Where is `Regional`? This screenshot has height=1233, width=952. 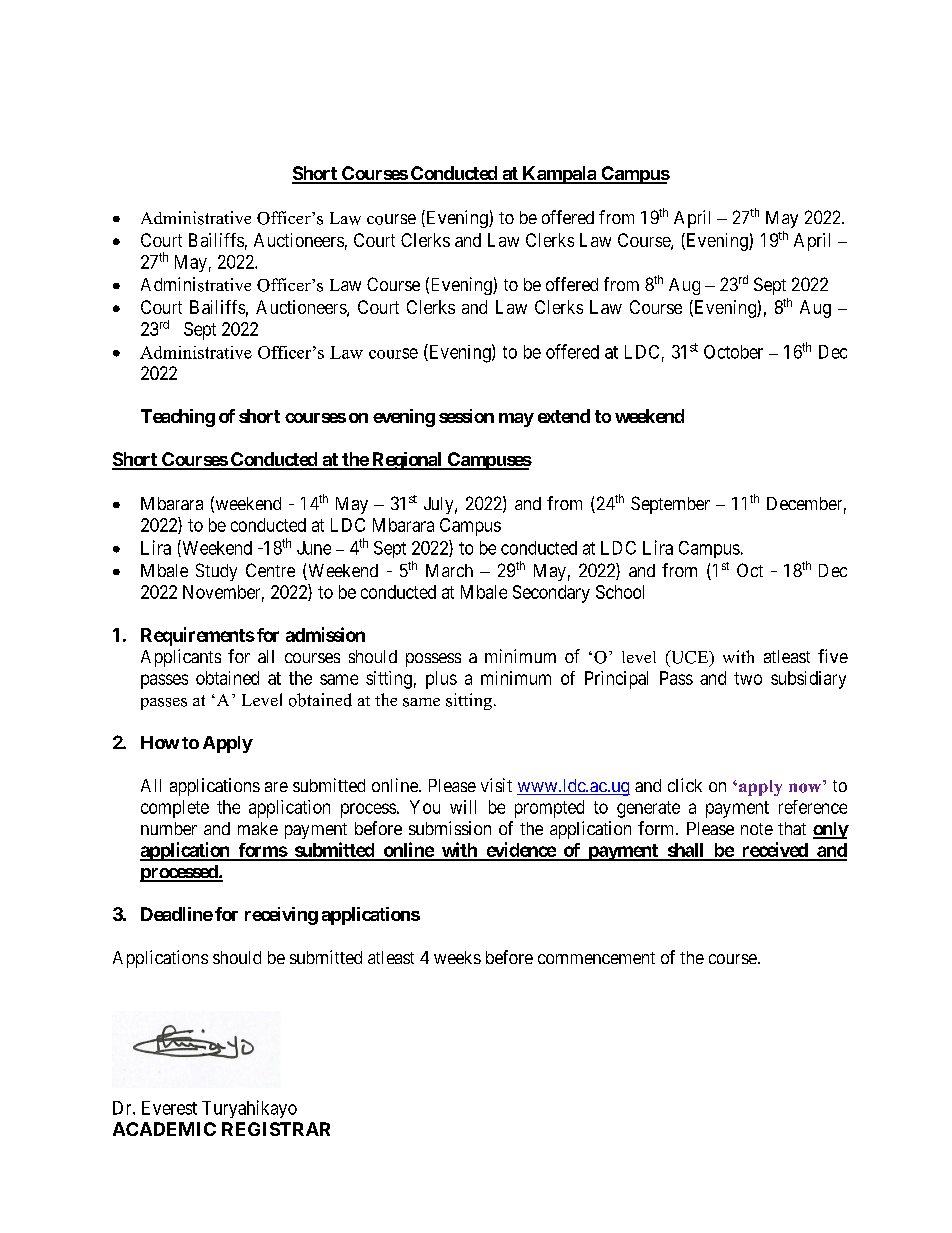
Regional is located at coordinates (407, 461).
